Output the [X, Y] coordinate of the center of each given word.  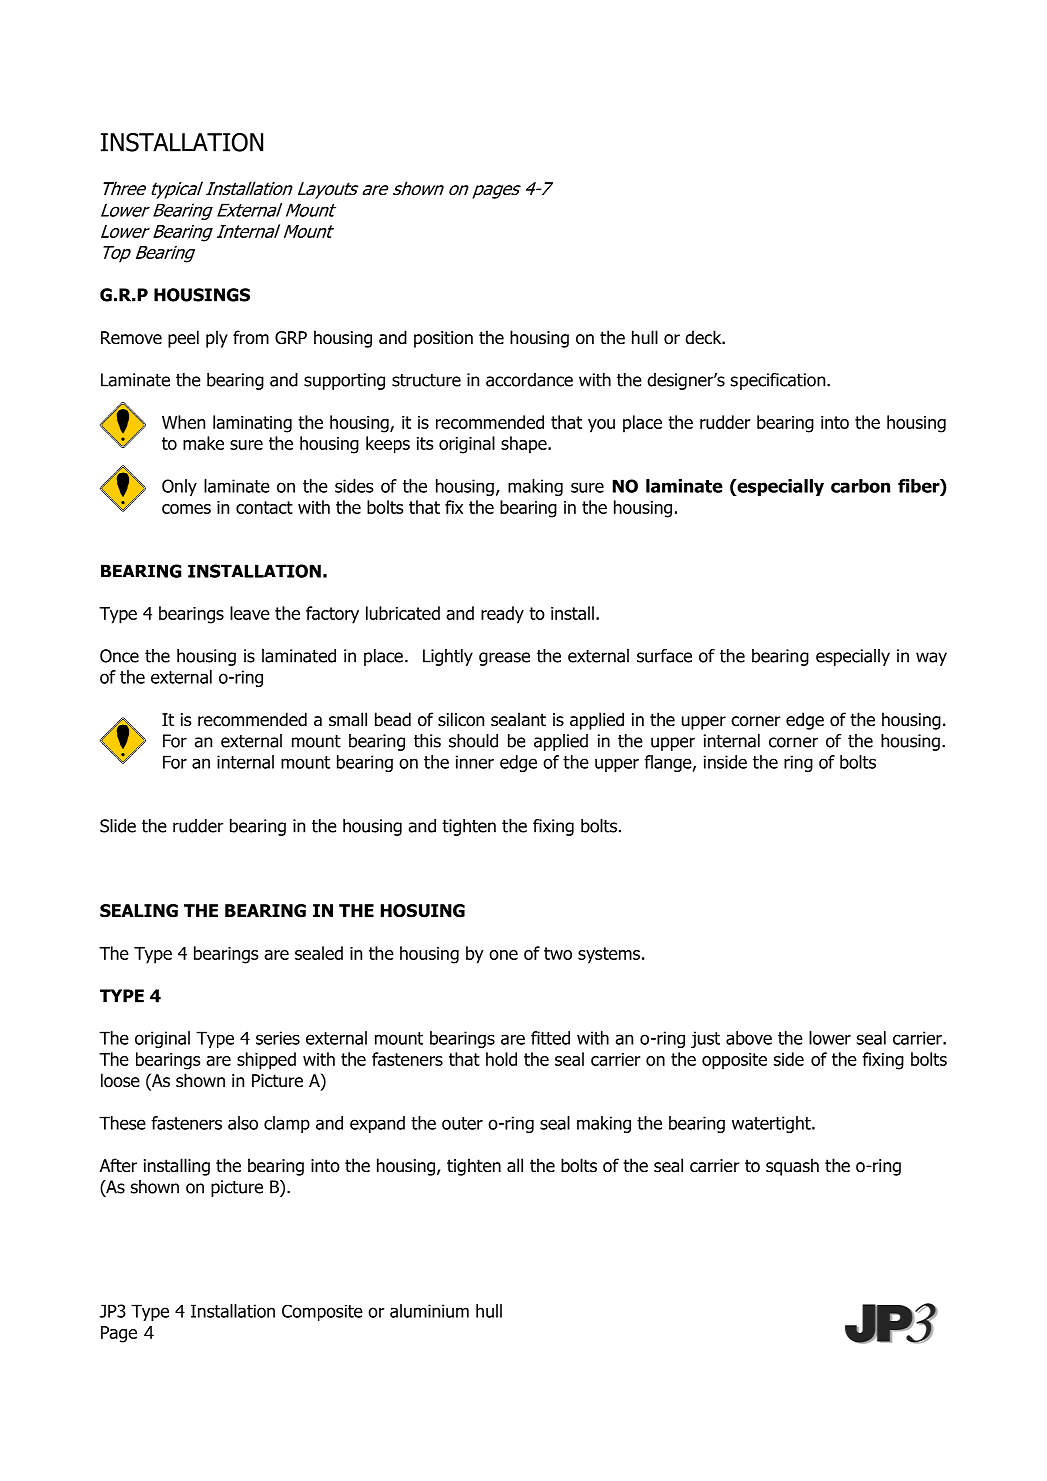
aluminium [429, 1311]
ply [217, 339]
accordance [529, 380]
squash [792, 1167]
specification [779, 381]
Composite [322, 1313]
